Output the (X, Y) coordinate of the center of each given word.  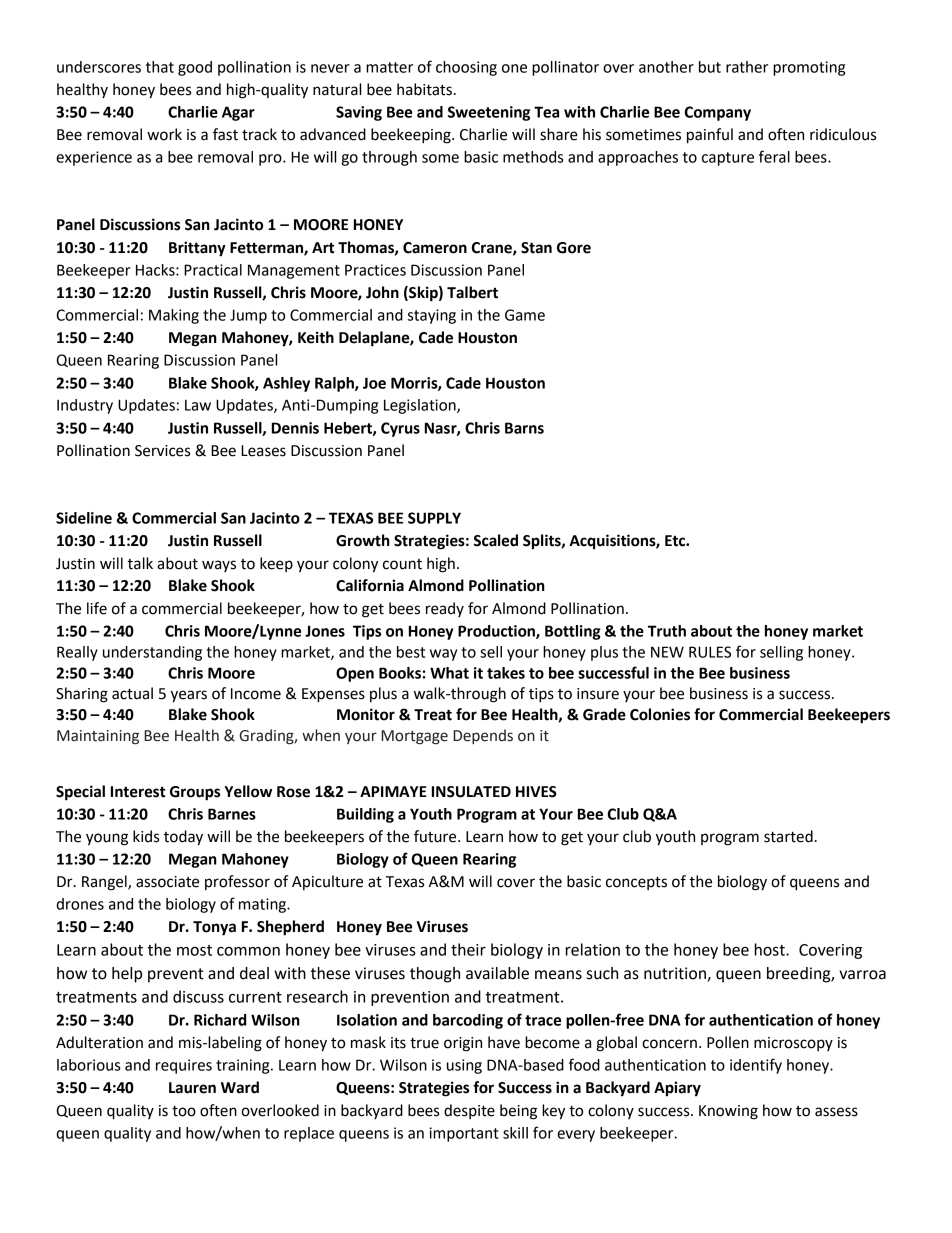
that (160, 67)
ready (445, 609)
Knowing (728, 1112)
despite (469, 1111)
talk (140, 563)
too (184, 1111)
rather (747, 67)
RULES (710, 652)
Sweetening (489, 113)
